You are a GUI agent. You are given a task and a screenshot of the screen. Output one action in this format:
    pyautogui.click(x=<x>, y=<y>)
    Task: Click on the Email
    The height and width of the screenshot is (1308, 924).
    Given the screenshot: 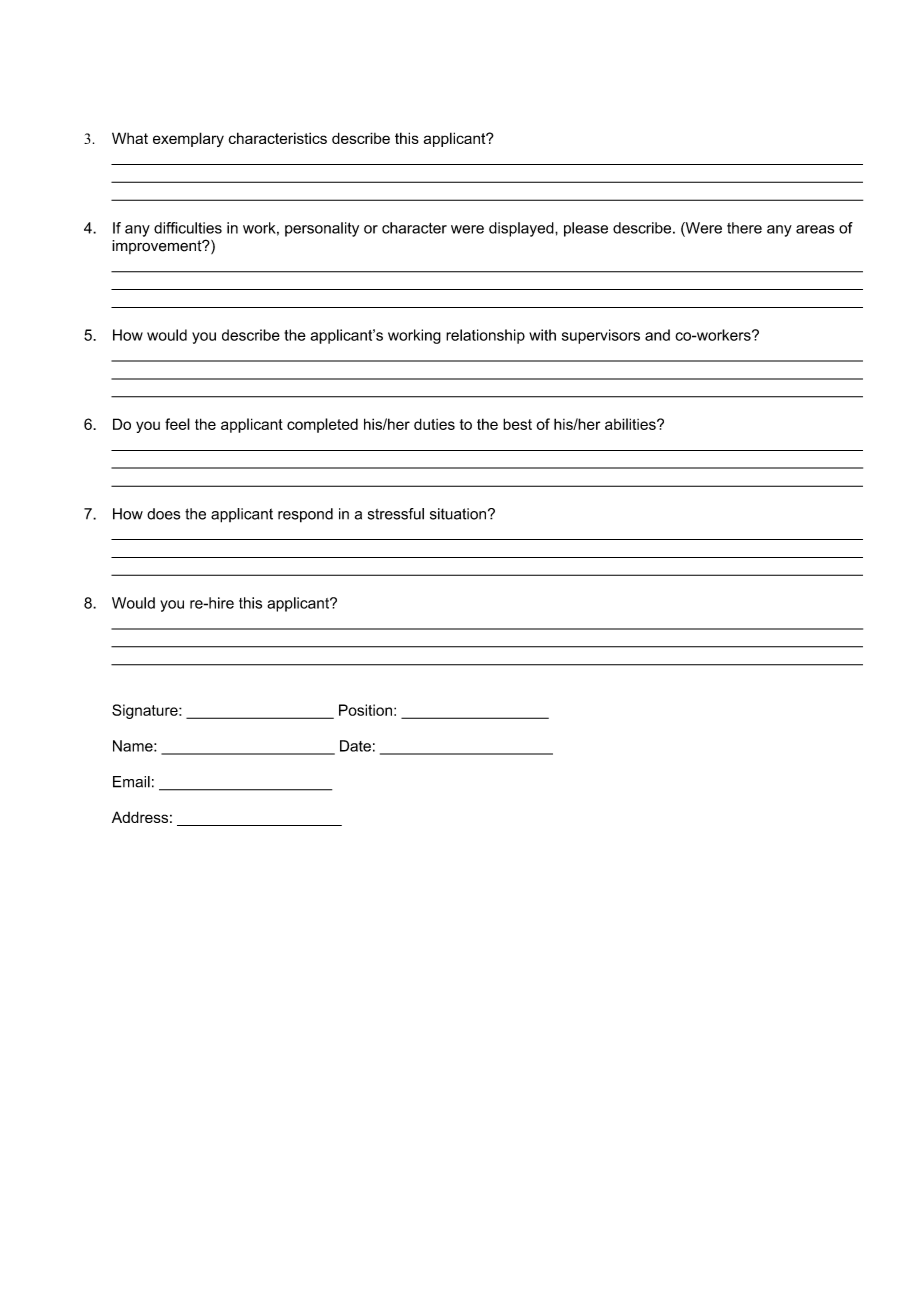 What is the action you would take?
    pyautogui.click(x=131, y=782)
